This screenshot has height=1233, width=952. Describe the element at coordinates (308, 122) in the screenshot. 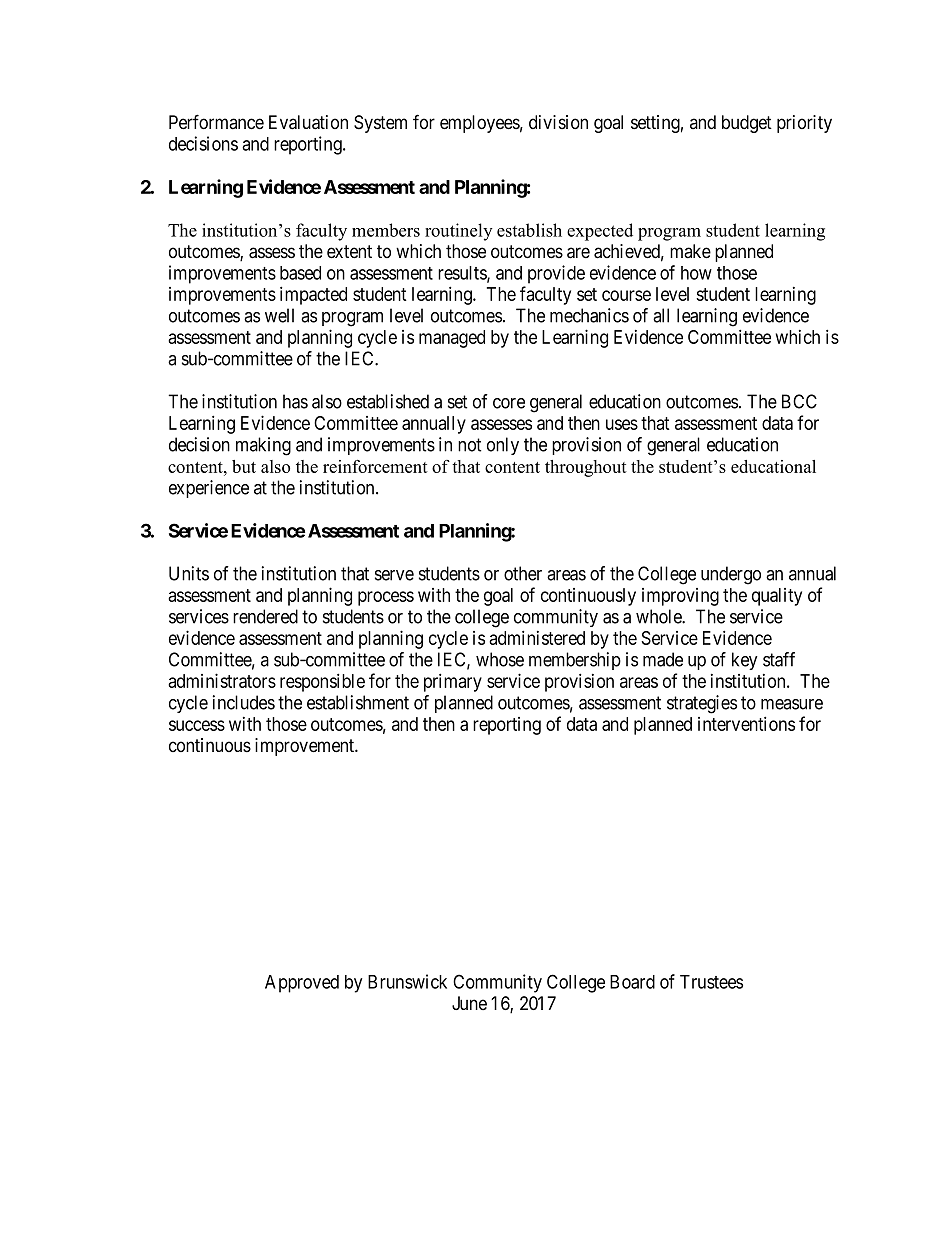

I see `Evaluation` at that location.
